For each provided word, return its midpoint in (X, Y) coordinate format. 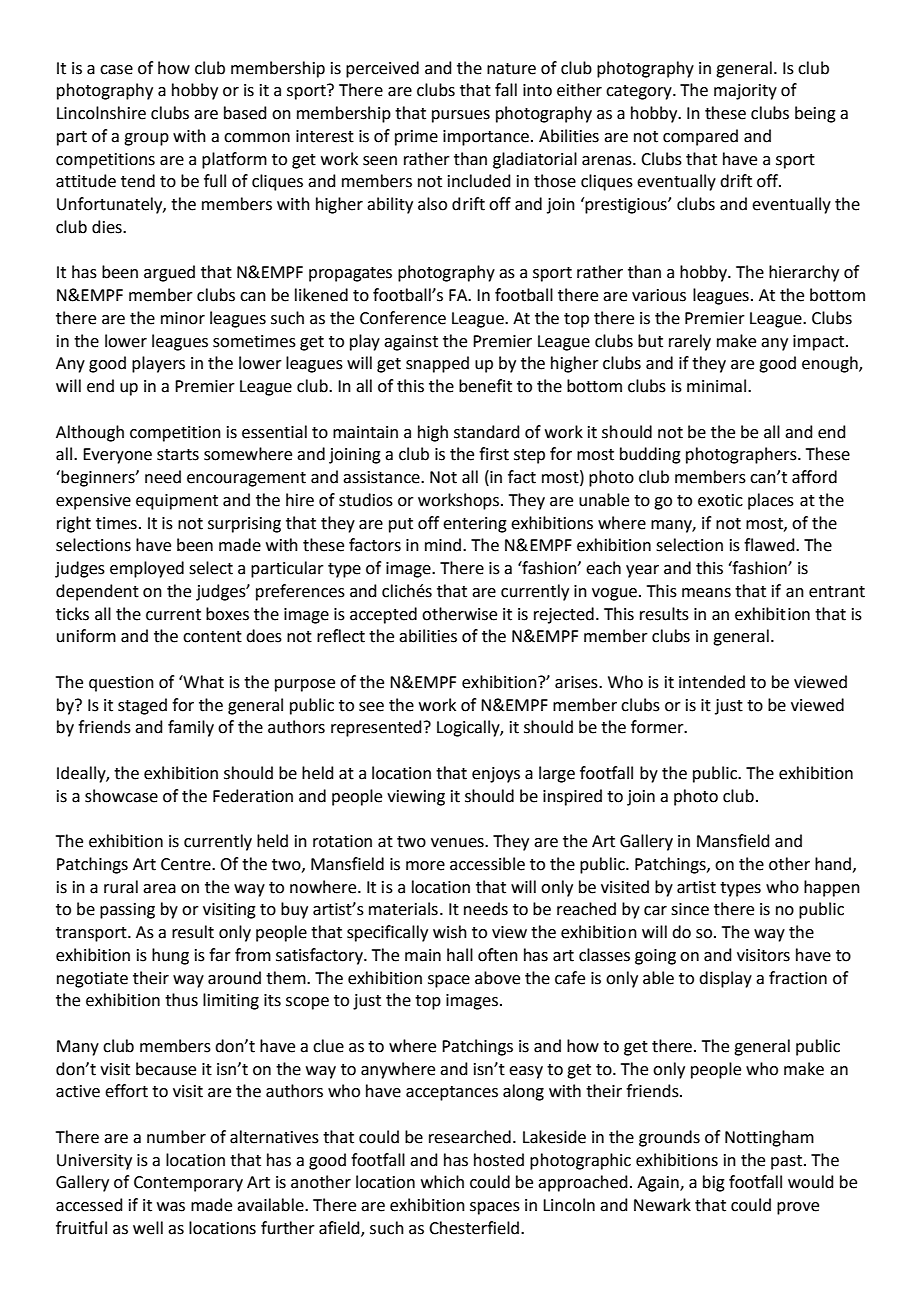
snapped (437, 364)
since (690, 909)
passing (127, 911)
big (714, 1183)
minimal (718, 386)
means (706, 593)
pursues (461, 116)
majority (745, 92)
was (171, 1207)
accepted (383, 615)
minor (183, 318)
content (212, 637)
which (442, 1182)
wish (450, 932)
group (146, 139)
